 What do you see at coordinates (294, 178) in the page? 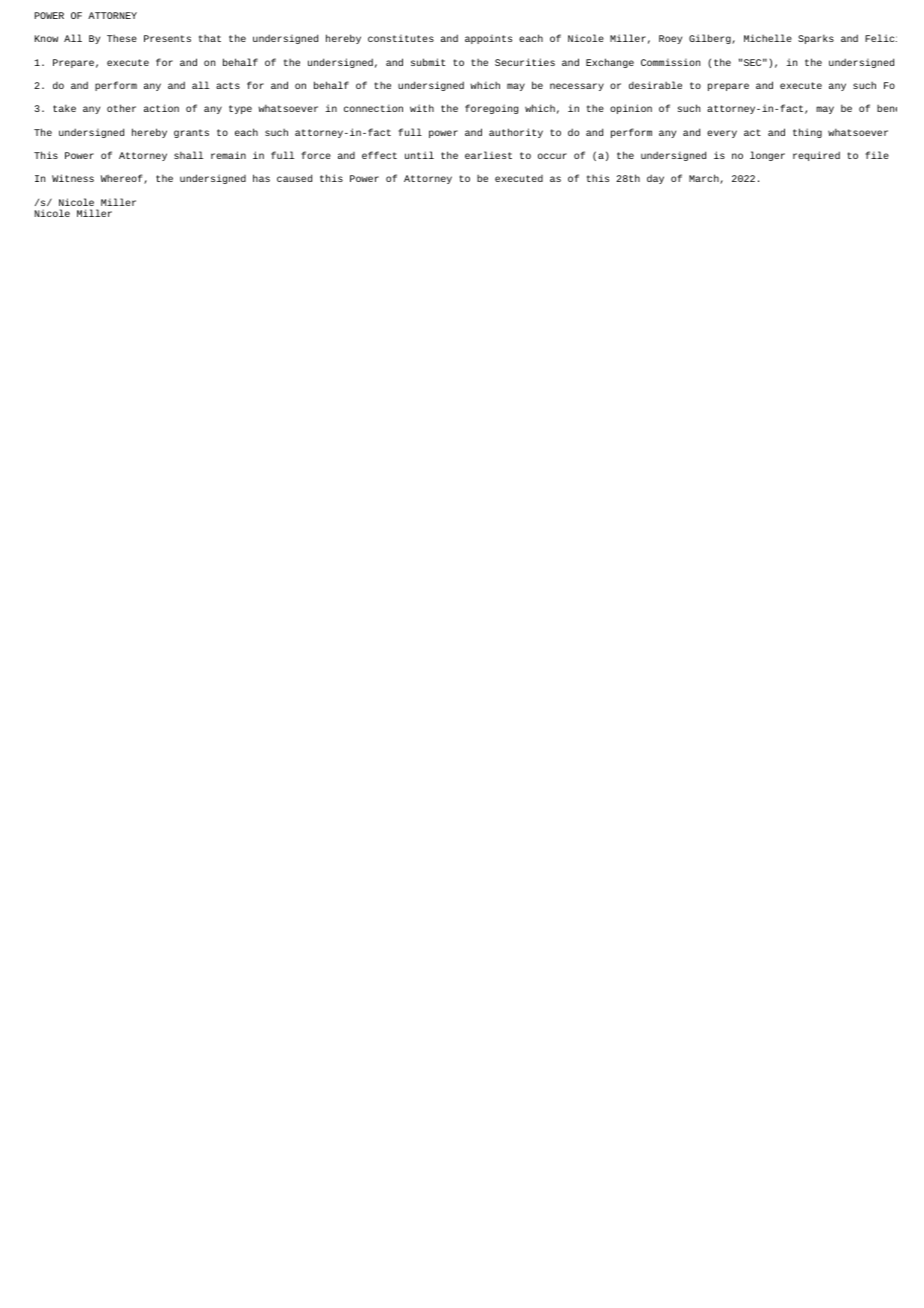
I see `caused` at bounding box center [294, 178].
